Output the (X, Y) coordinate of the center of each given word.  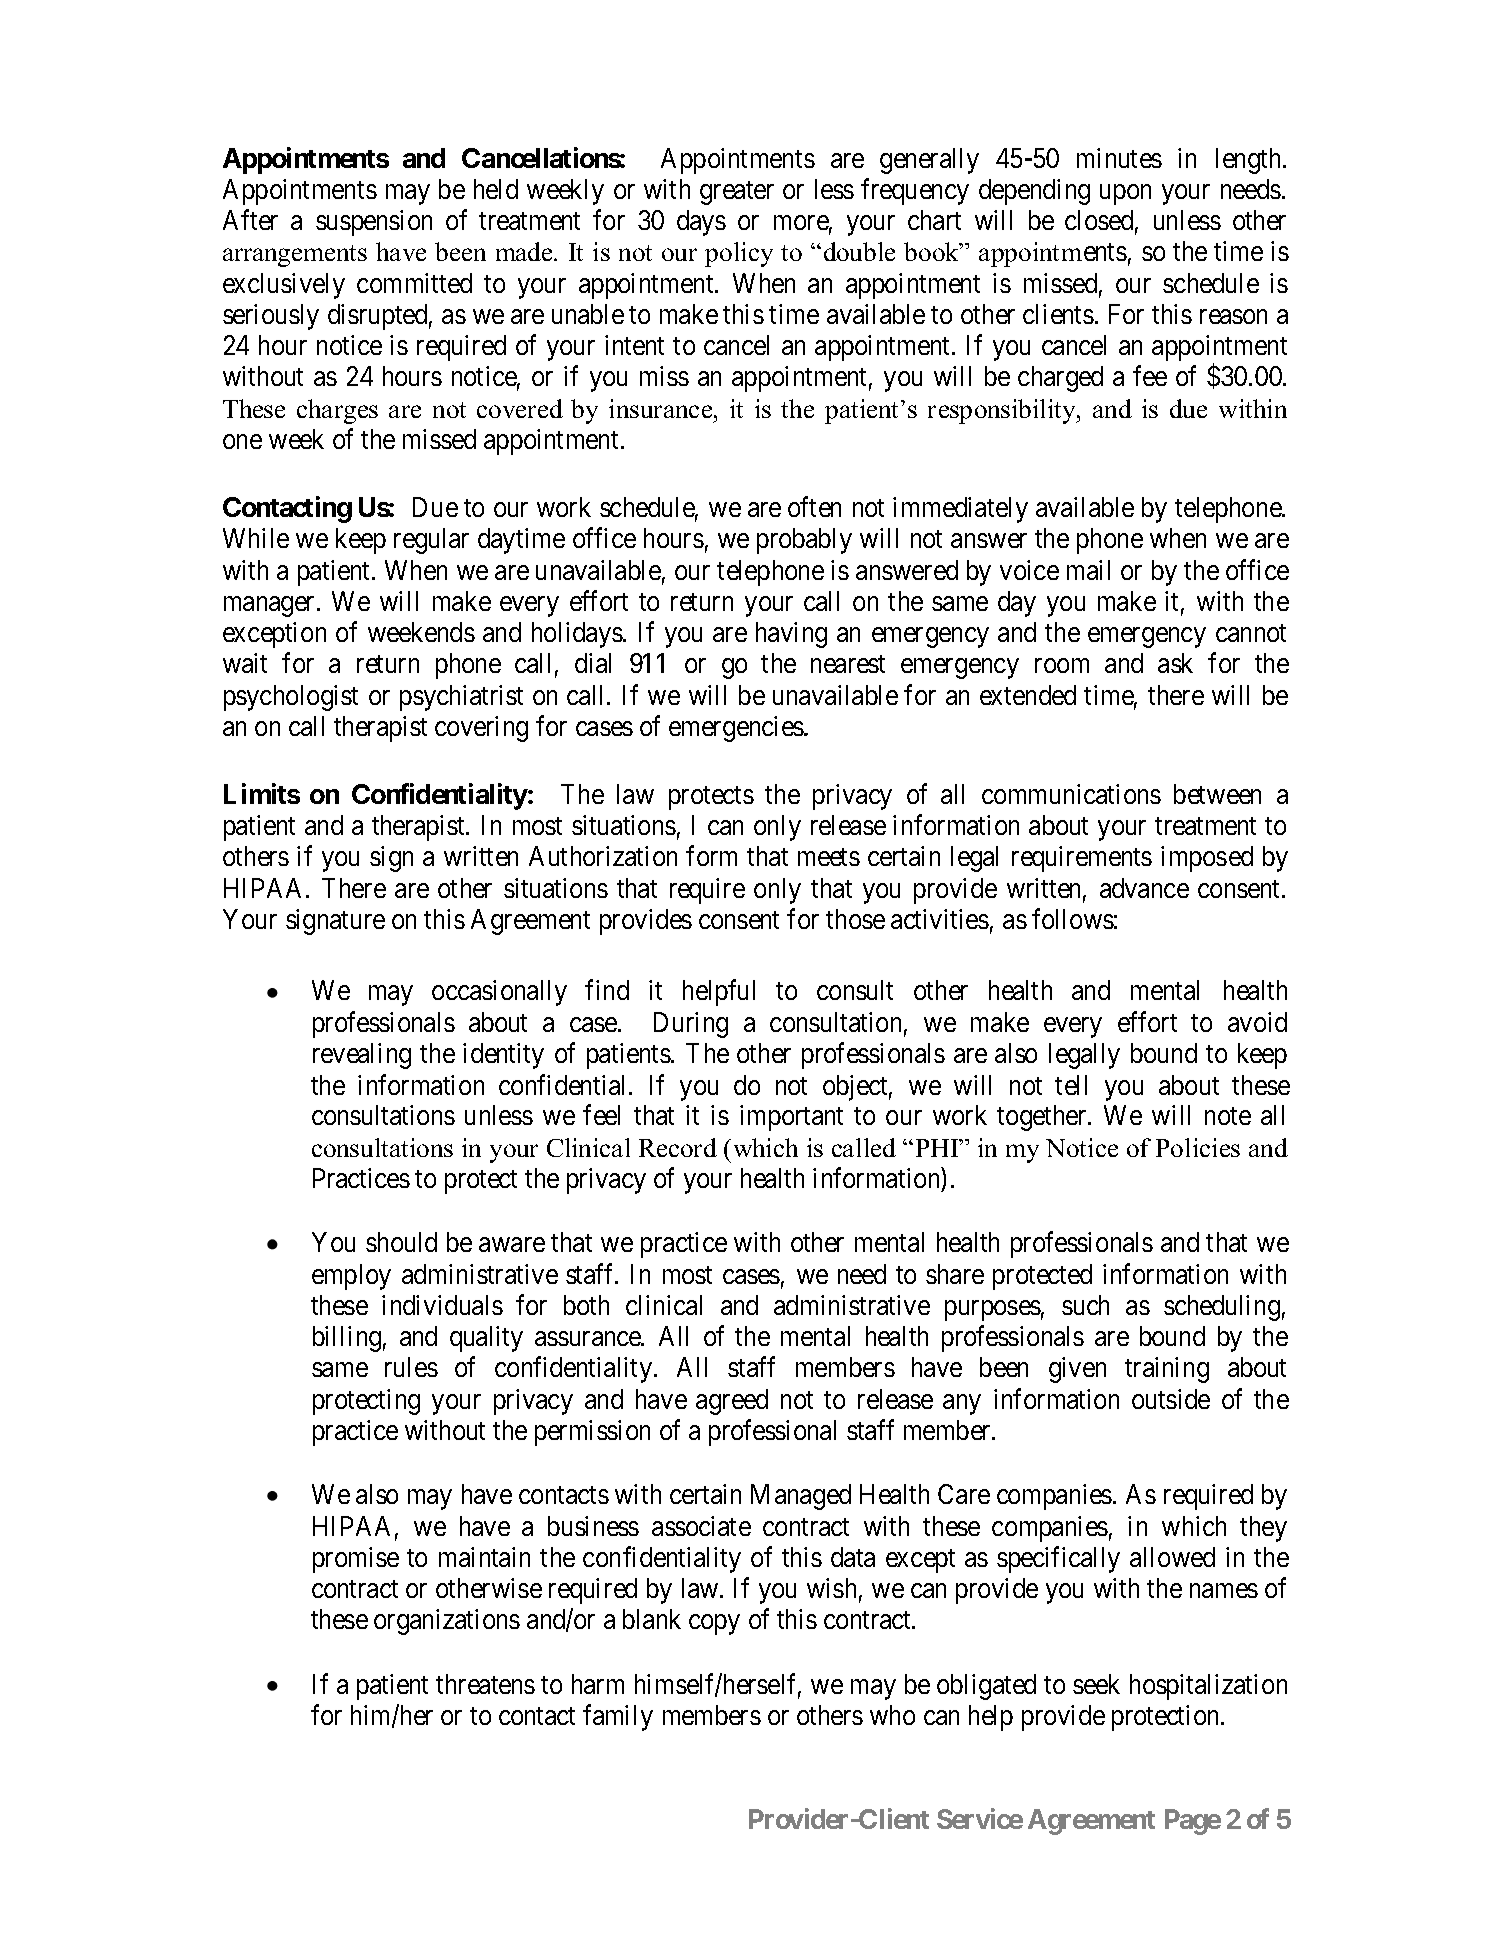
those (855, 919)
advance (1144, 888)
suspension (374, 223)
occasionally (499, 993)
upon (1125, 195)
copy (714, 1625)
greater (737, 193)
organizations (447, 1622)
